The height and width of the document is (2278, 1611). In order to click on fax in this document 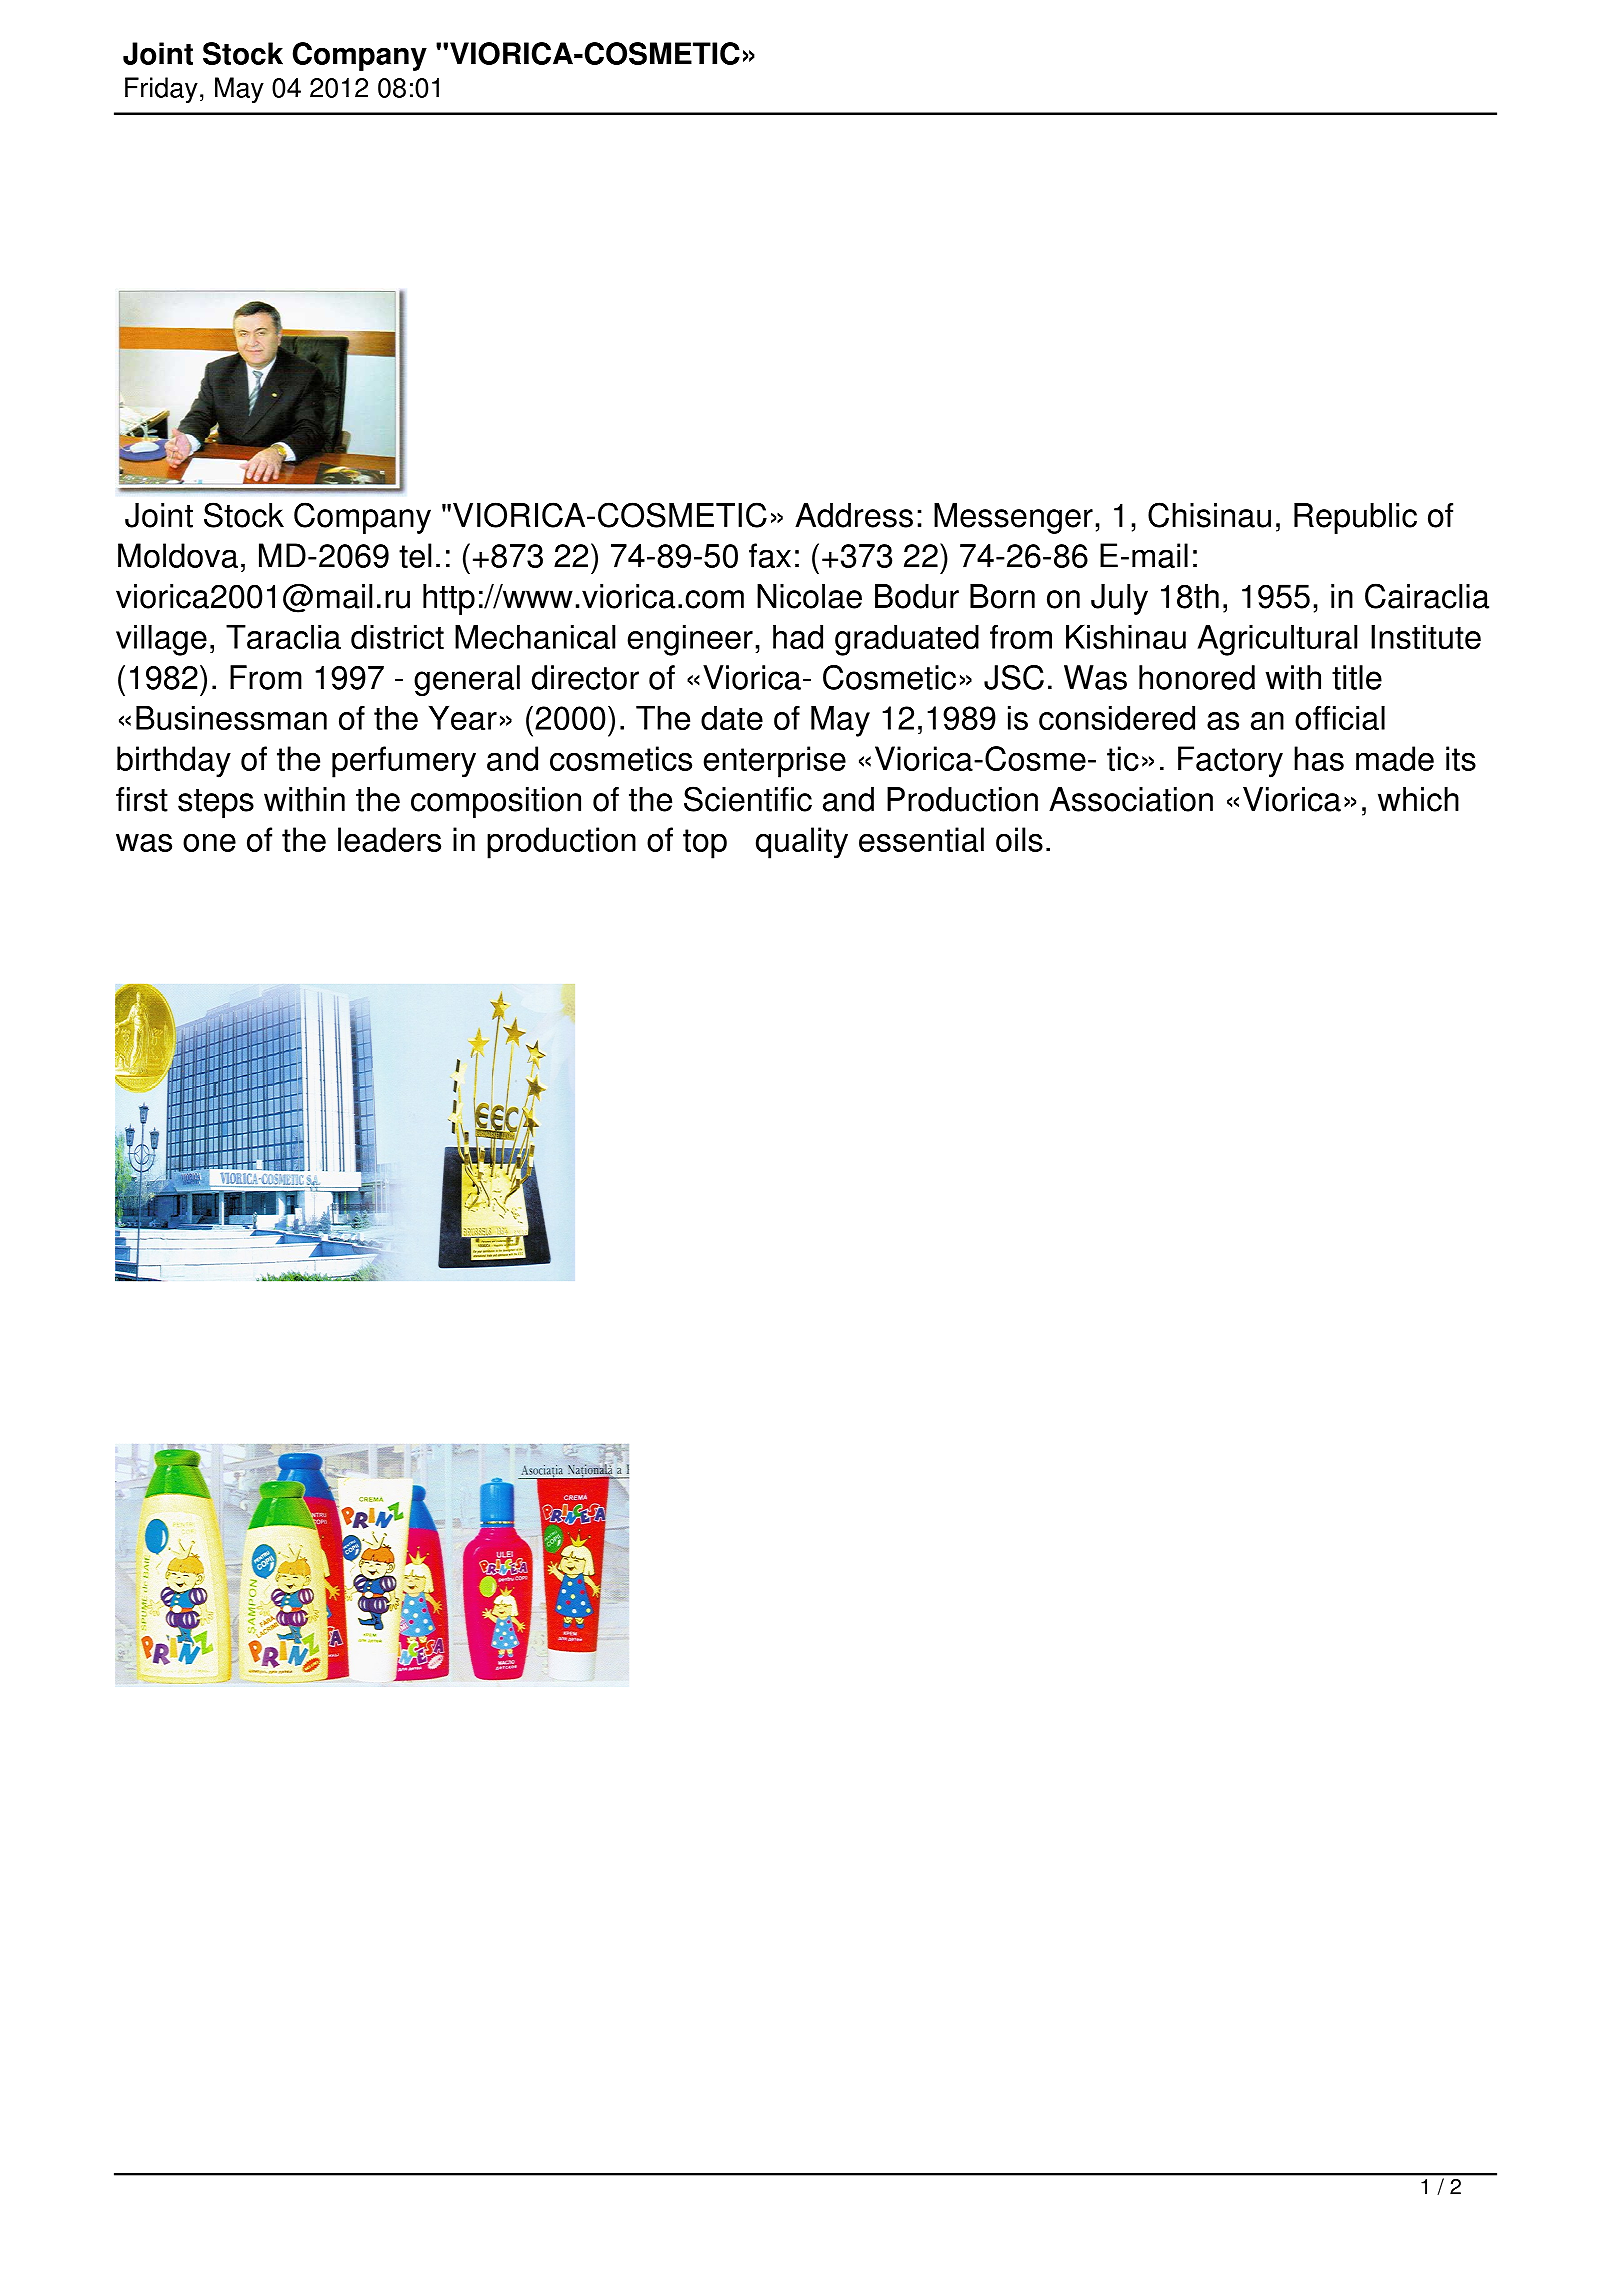, I will do `click(770, 555)`.
